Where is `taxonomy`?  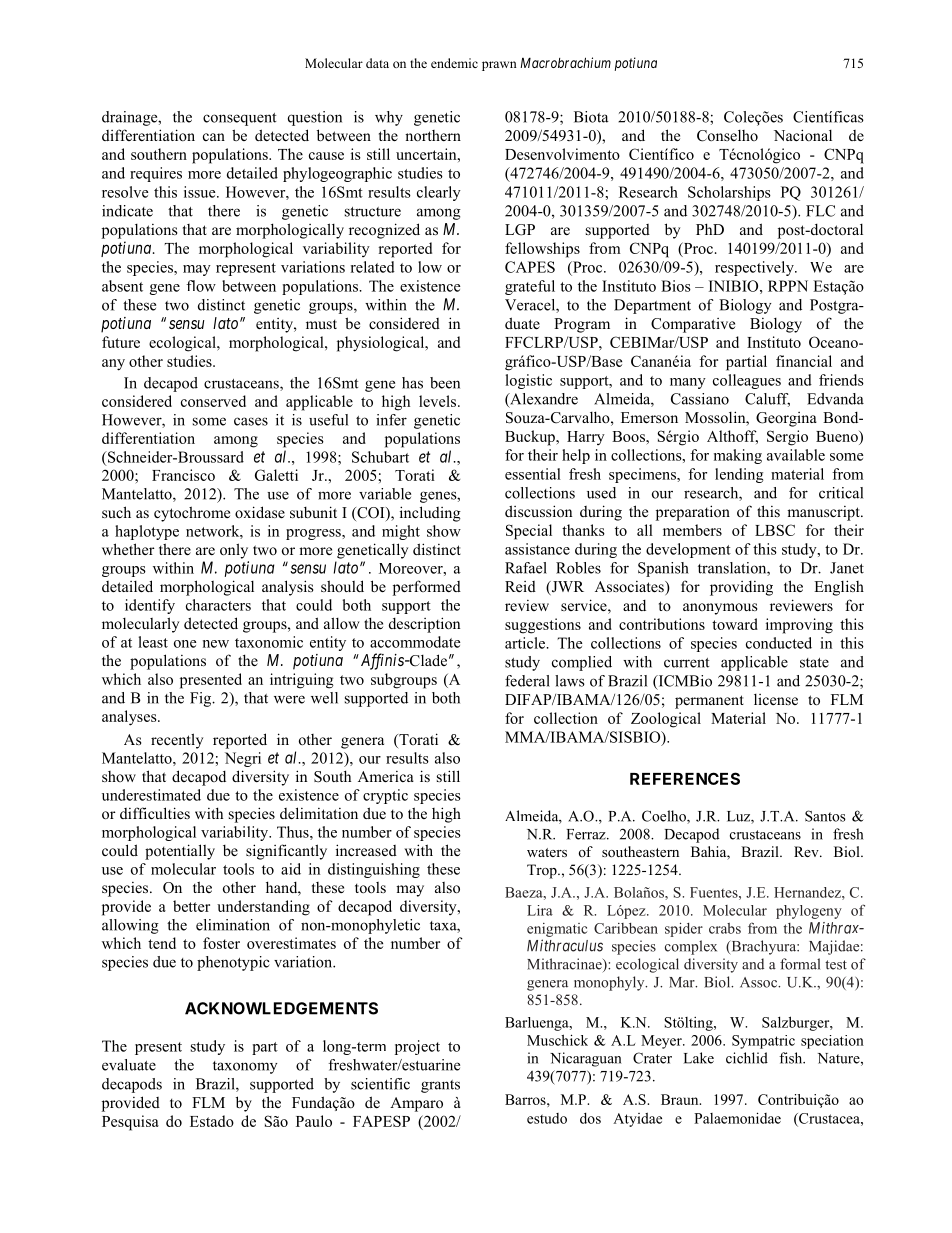 taxonomy is located at coordinates (245, 1067).
